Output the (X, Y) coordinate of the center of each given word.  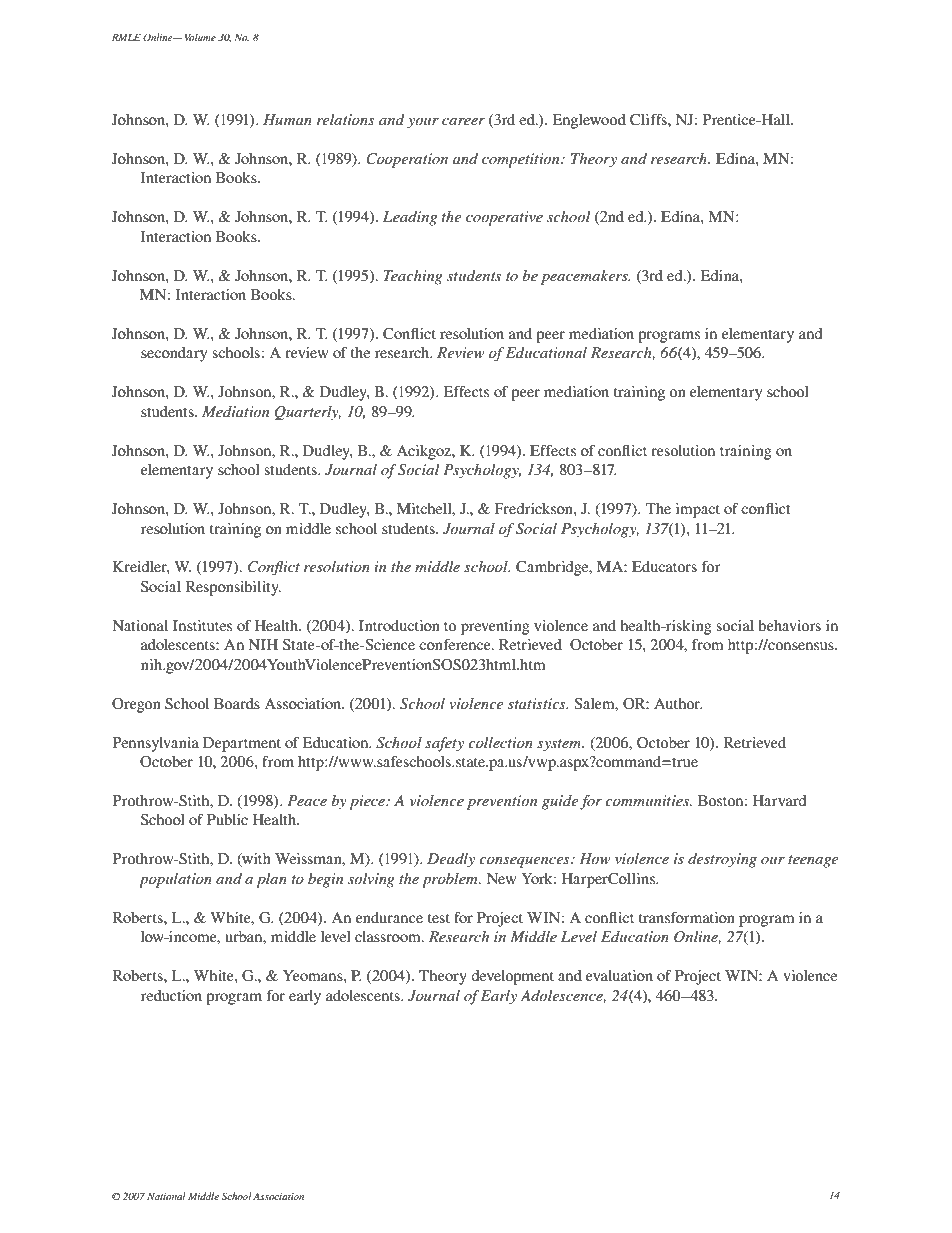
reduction (171, 995)
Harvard (779, 800)
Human (287, 119)
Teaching (413, 277)
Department (242, 744)
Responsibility (233, 588)
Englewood (589, 121)
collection (500, 742)
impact (698, 510)
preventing (495, 627)
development (512, 977)
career (463, 121)
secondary (174, 354)
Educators (664, 566)
